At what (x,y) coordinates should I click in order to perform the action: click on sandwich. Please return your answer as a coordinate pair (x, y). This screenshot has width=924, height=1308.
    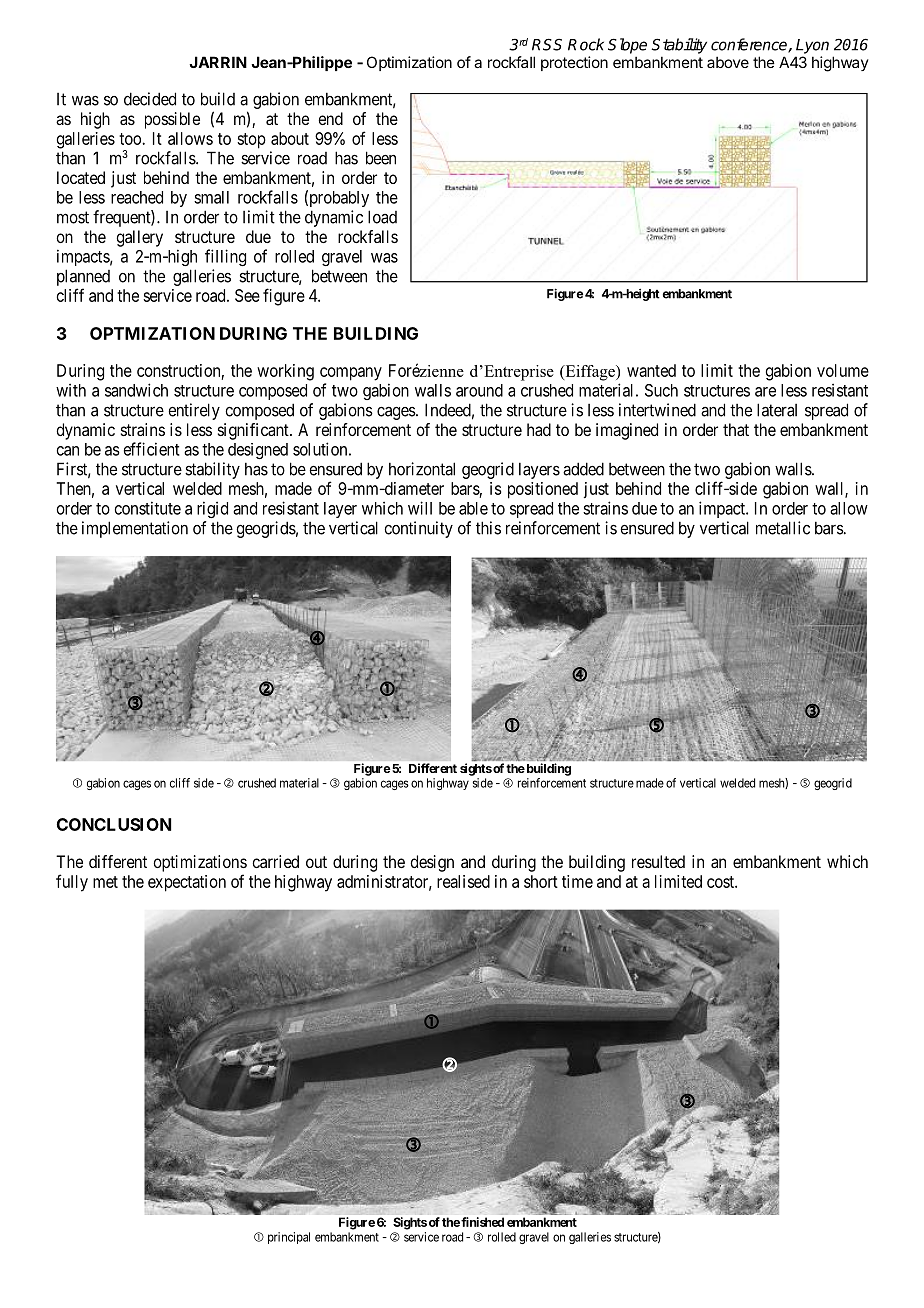
    Looking at the image, I should click on (136, 390).
